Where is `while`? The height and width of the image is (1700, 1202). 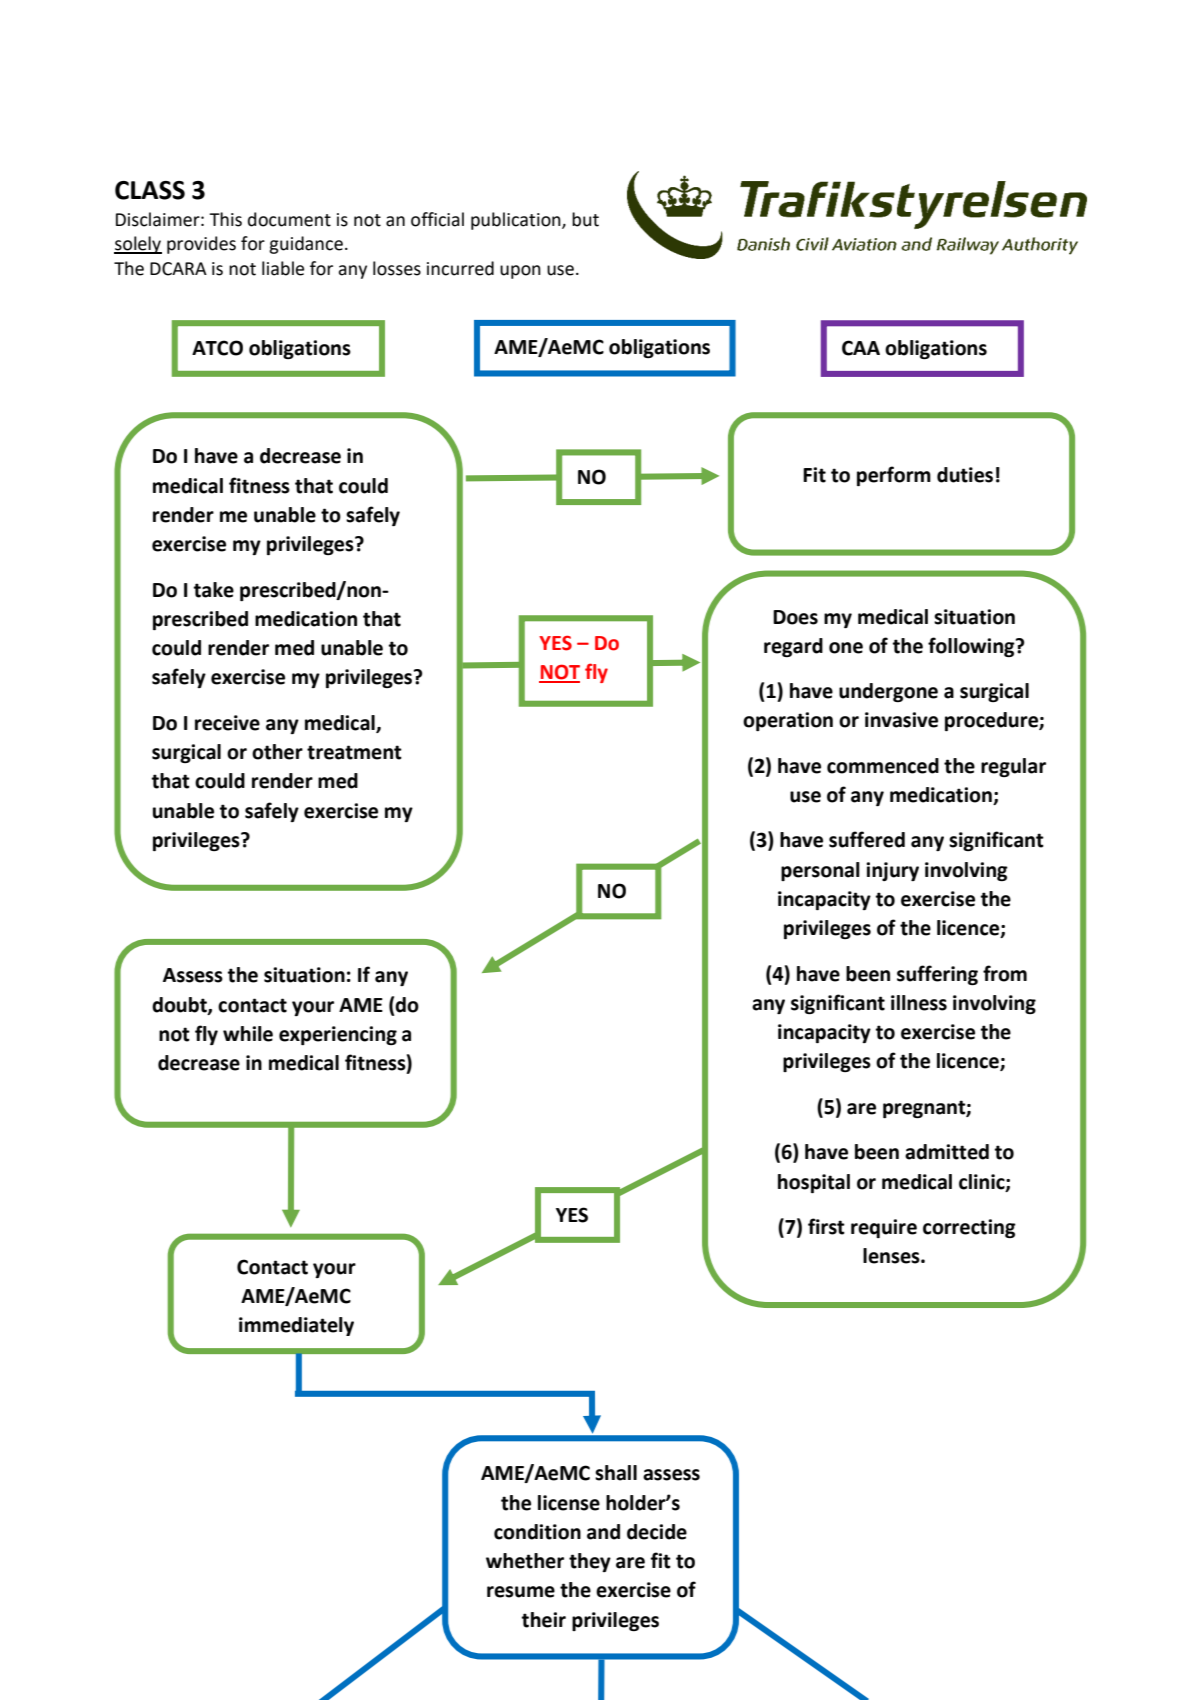 while is located at coordinates (248, 1034).
